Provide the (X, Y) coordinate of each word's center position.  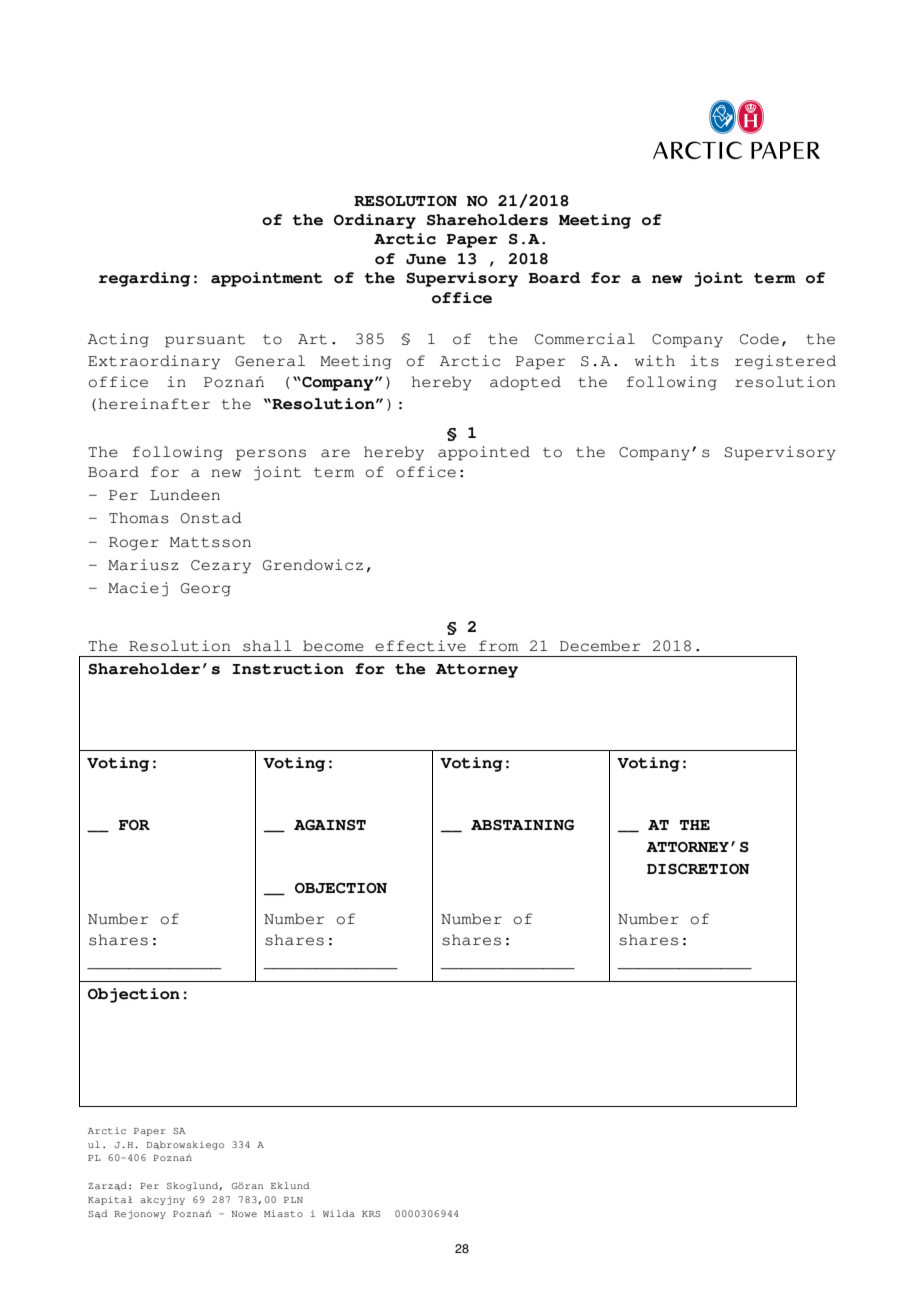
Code (759, 339)
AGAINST (330, 825)
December (600, 646)
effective (420, 646)
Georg (206, 590)
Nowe (244, 1214)
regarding (144, 279)
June (426, 259)
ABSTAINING (522, 825)
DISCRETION (698, 869)
